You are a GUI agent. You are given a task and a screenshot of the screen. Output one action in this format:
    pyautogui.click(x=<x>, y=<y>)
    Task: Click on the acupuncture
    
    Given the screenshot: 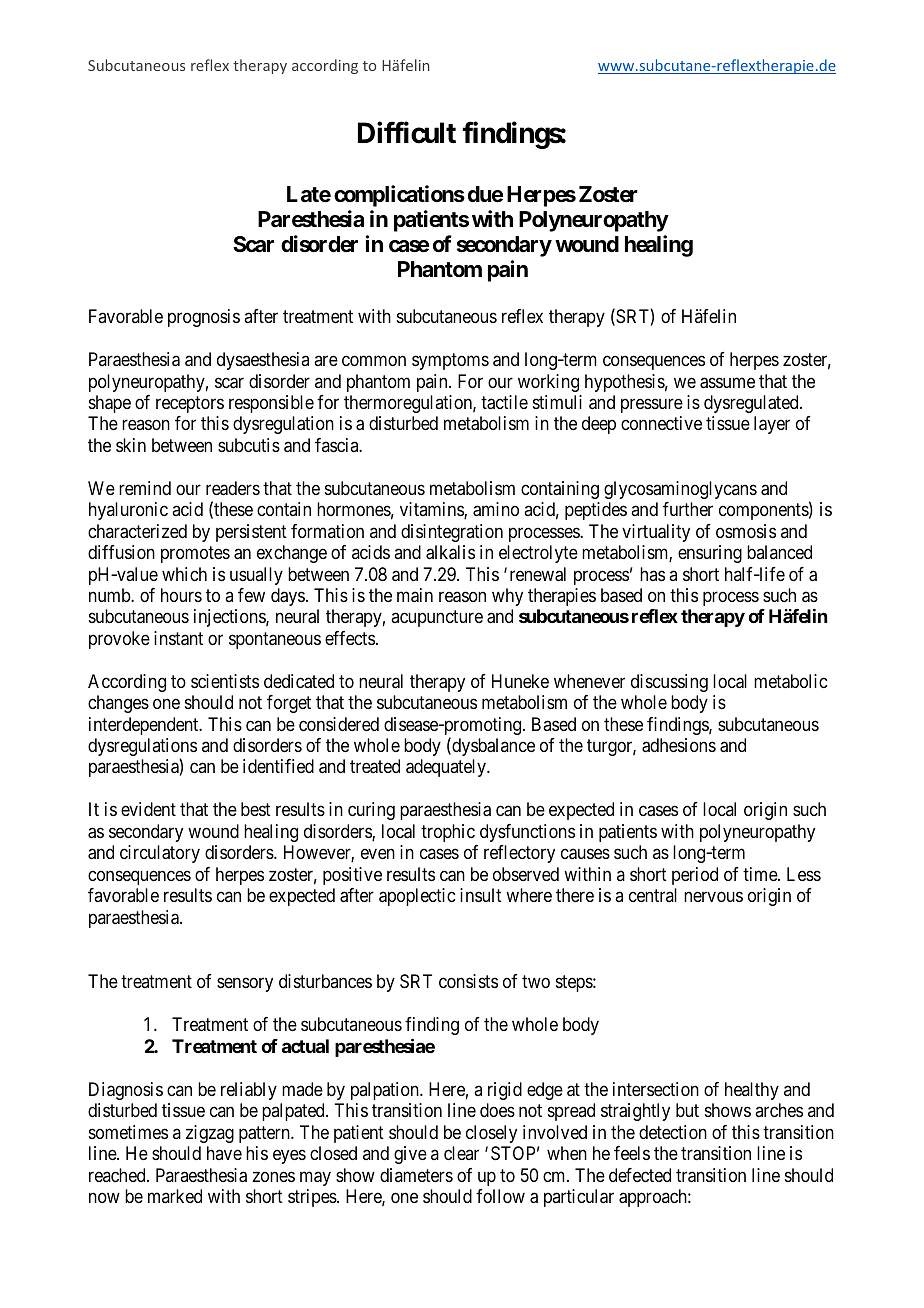 What is the action you would take?
    pyautogui.click(x=437, y=619)
